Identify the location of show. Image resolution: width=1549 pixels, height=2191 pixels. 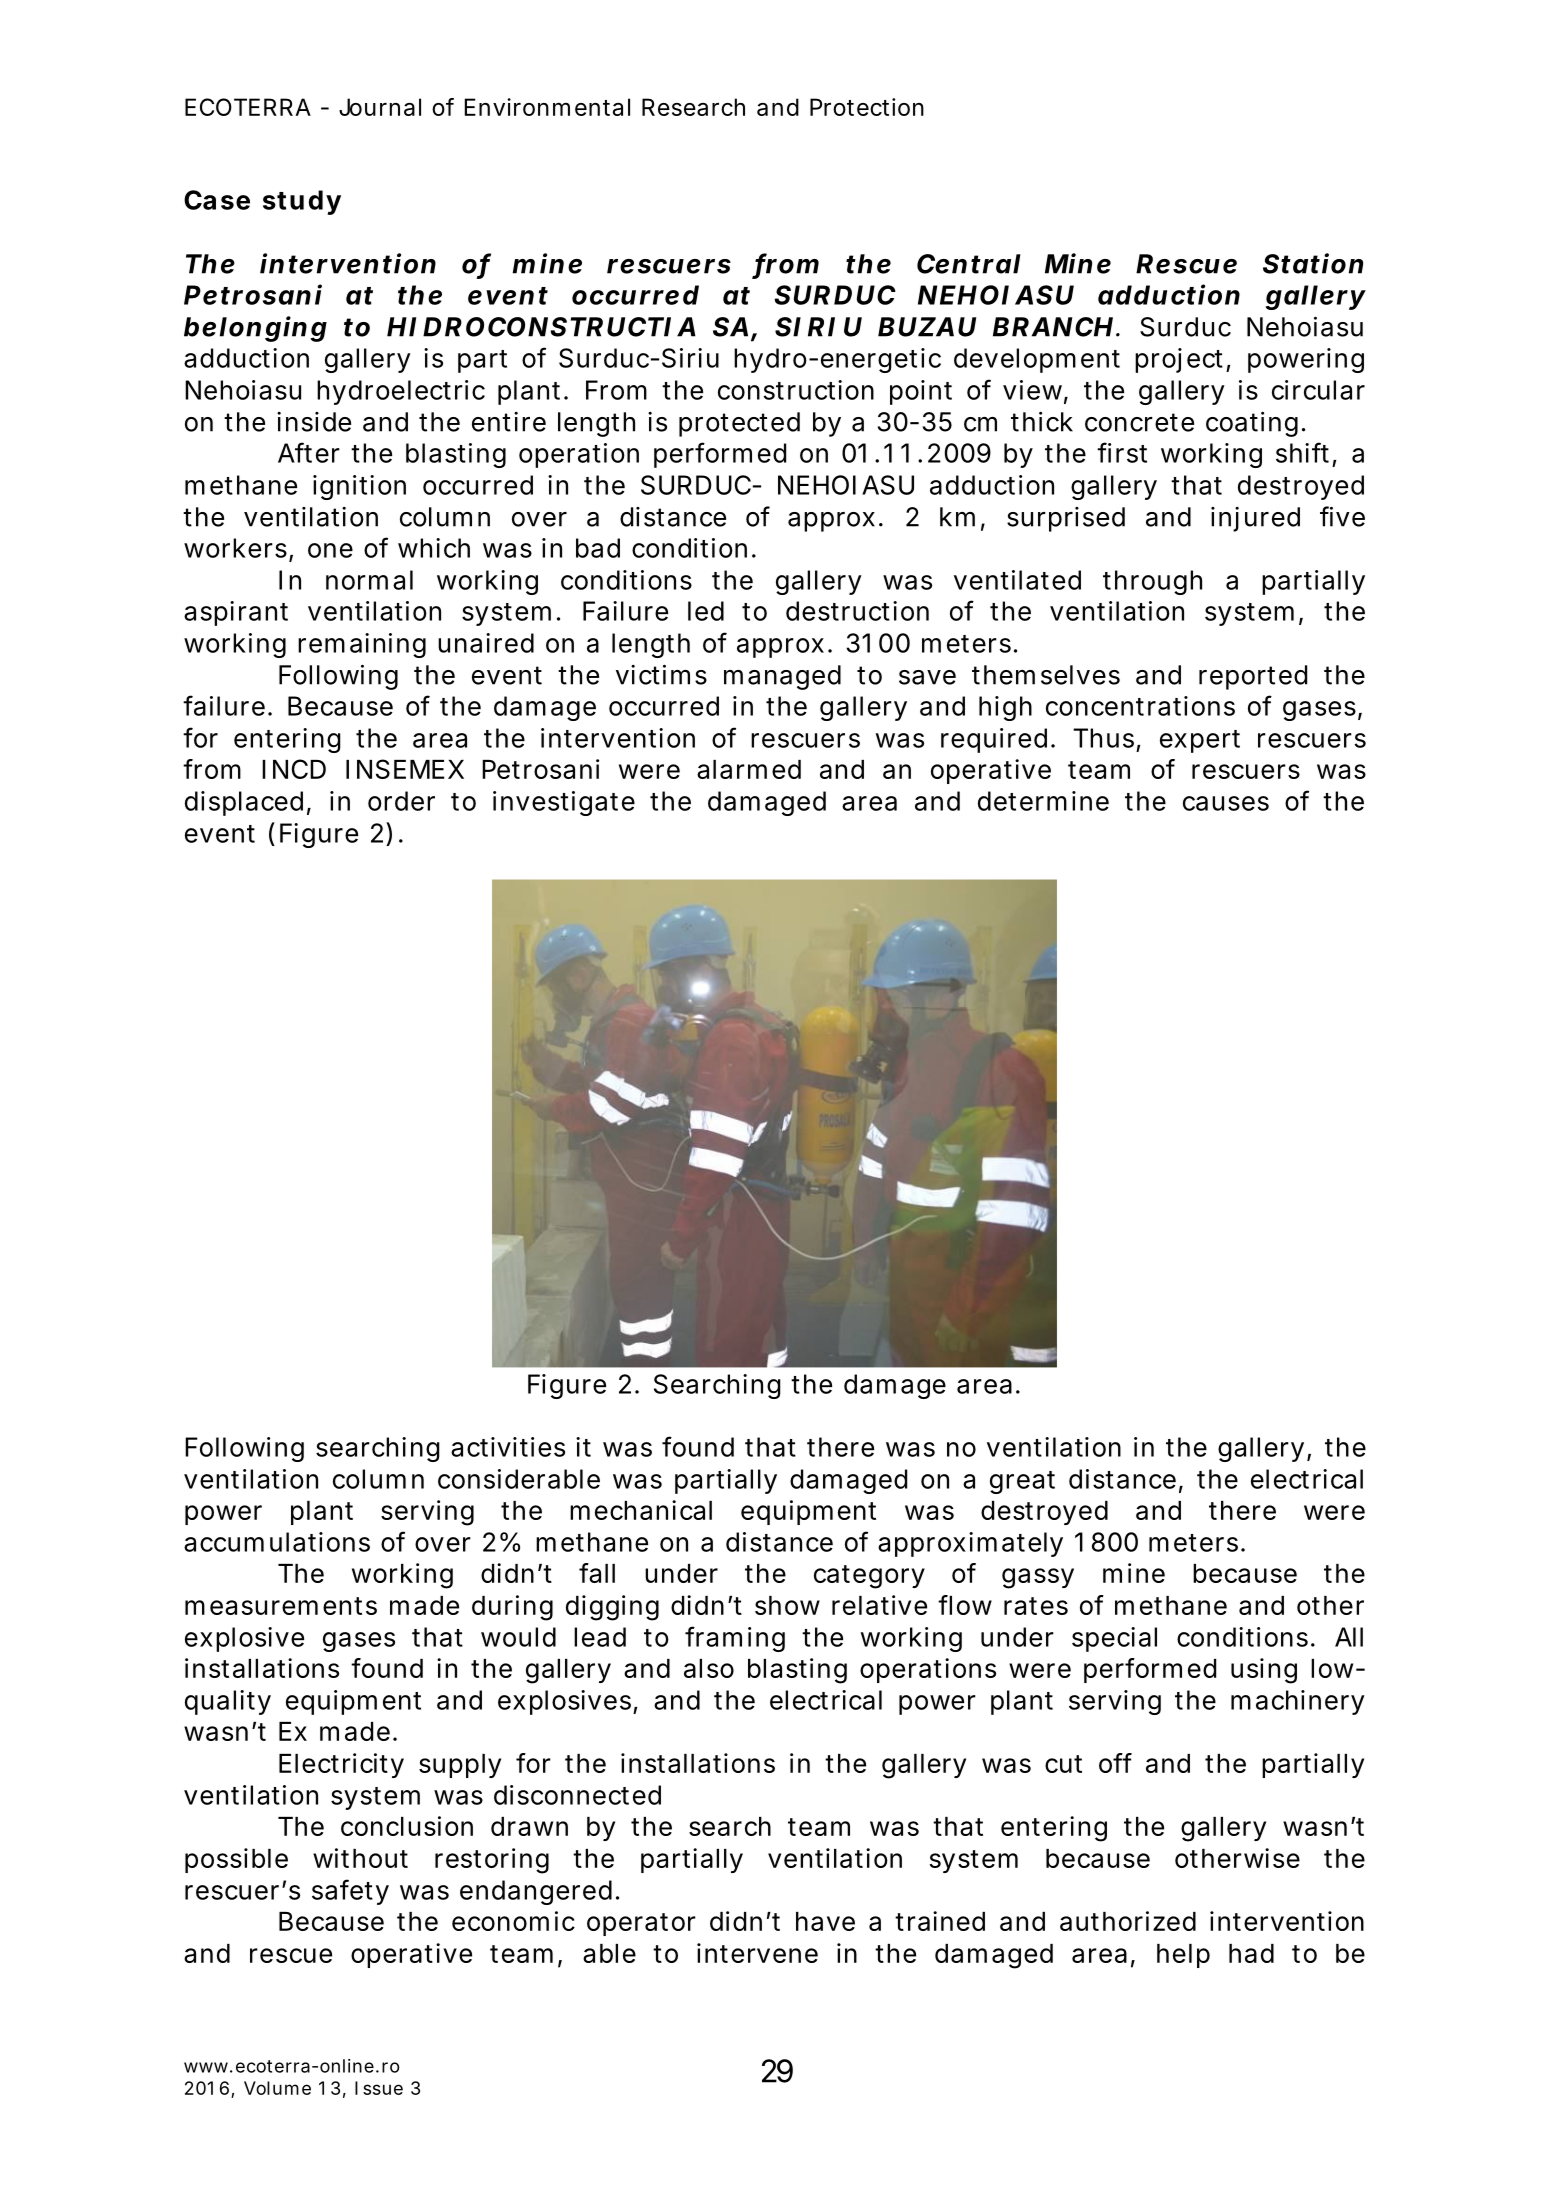
(787, 1605).
